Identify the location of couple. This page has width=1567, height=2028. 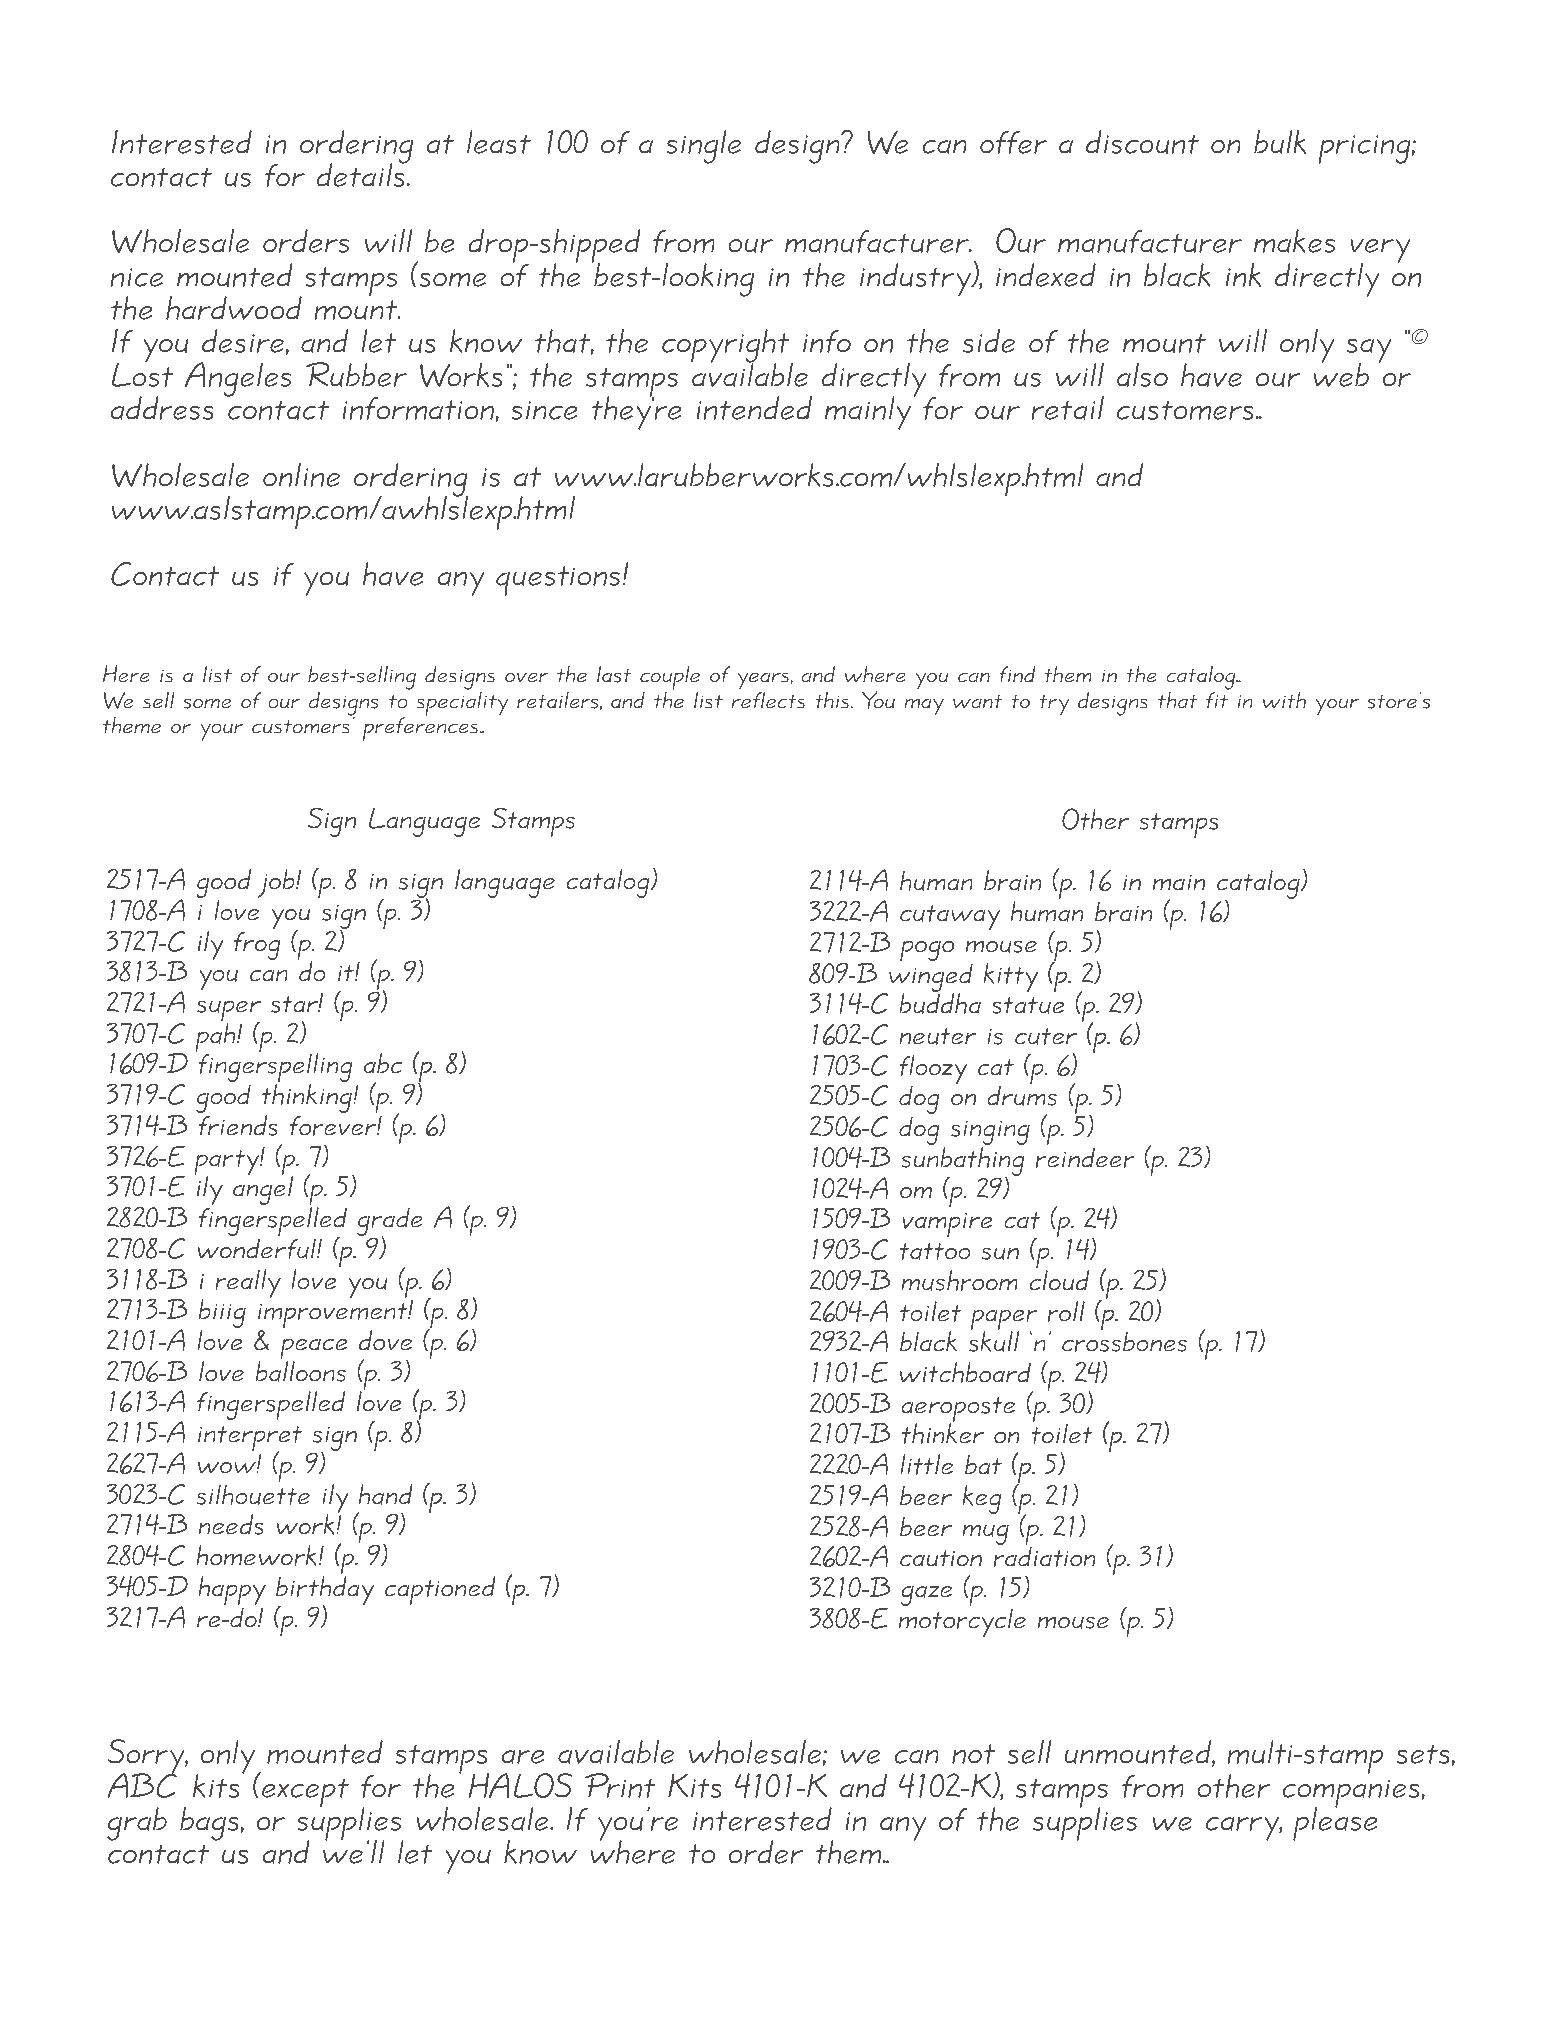
(670, 678).
